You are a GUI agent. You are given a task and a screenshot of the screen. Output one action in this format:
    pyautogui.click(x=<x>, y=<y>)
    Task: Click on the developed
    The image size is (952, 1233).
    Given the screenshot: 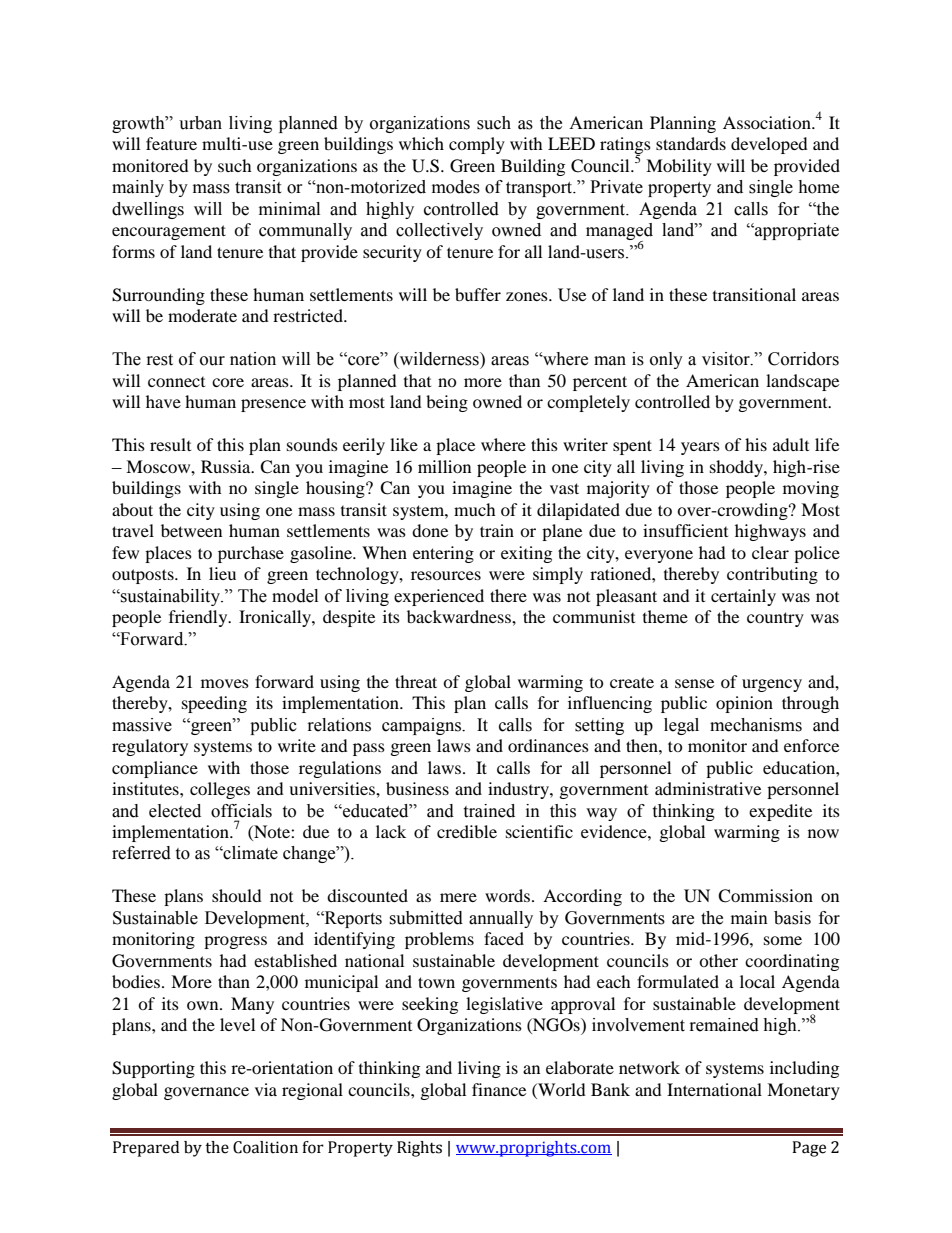 What is the action you would take?
    pyautogui.click(x=769, y=145)
